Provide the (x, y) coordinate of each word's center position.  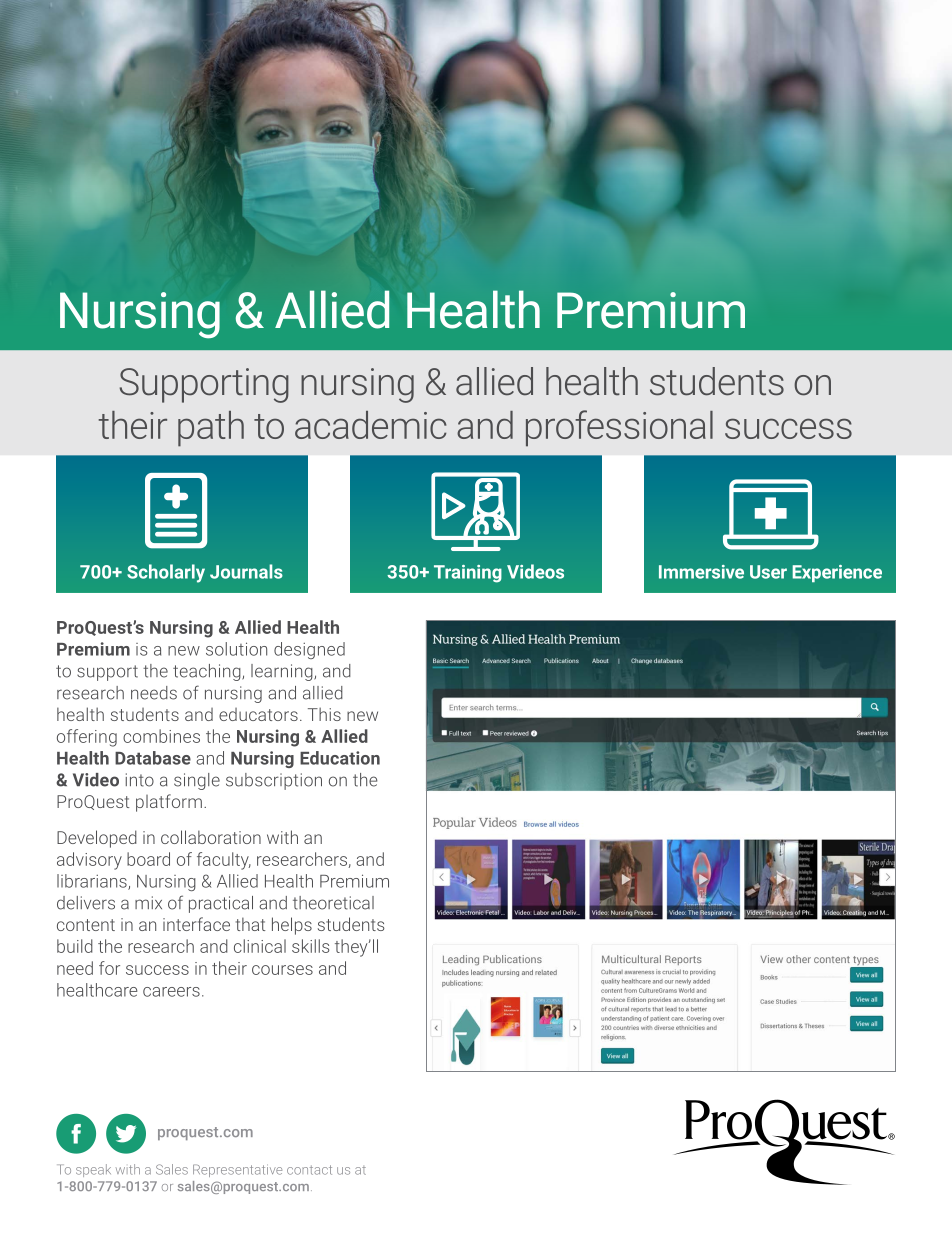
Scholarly (166, 573)
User (768, 572)
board (148, 859)
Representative (237, 1170)
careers (171, 992)
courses (282, 970)
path (211, 429)
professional (619, 428)
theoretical (333, 903)
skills (310, 946)
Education (340, 758)
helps (292, 926)
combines (161, 736)
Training (468, 574)
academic (370, 425)
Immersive (701, 572)
